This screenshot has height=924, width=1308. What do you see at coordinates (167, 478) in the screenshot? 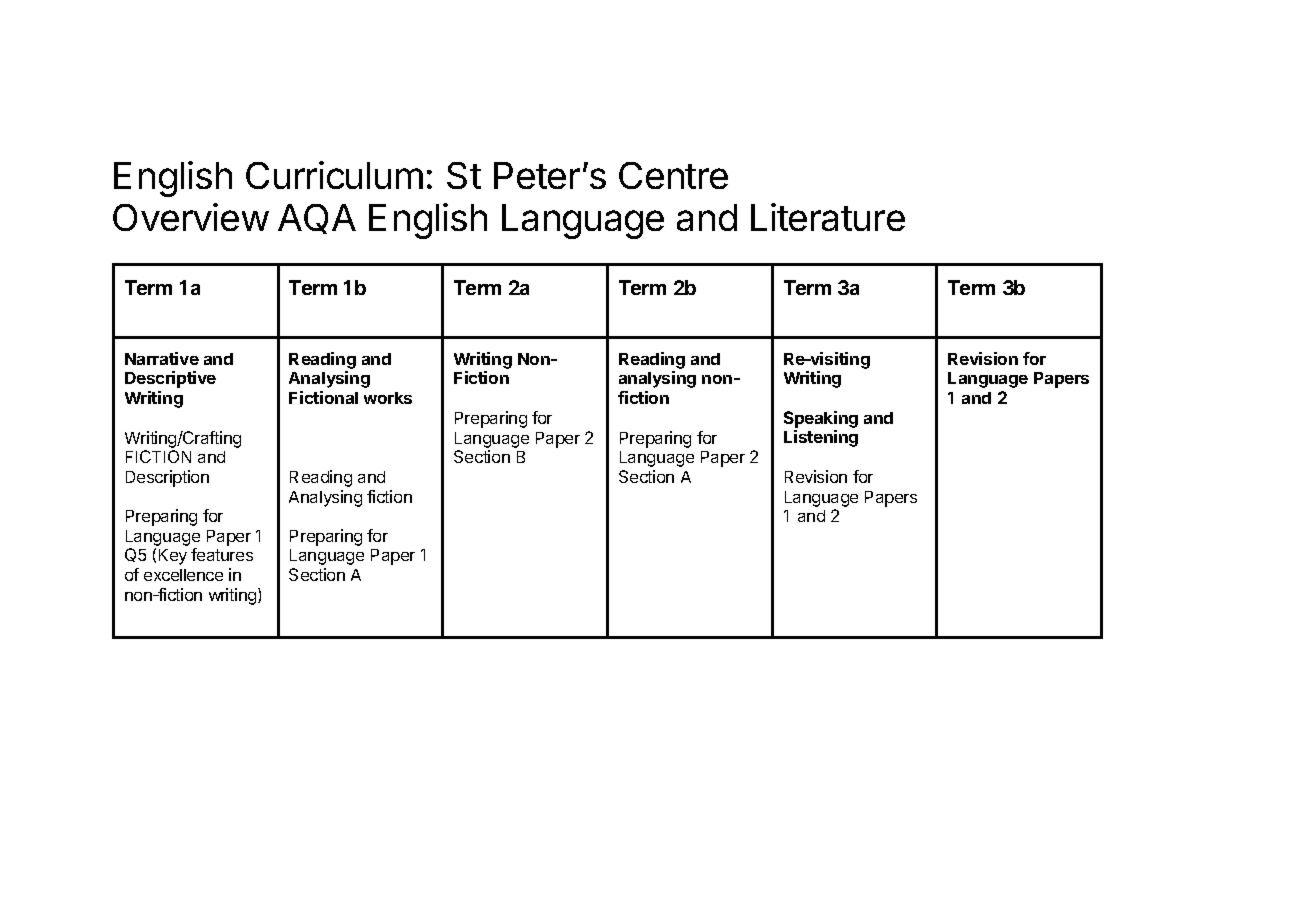
I see `Description` at bounding box center [167, 478].
